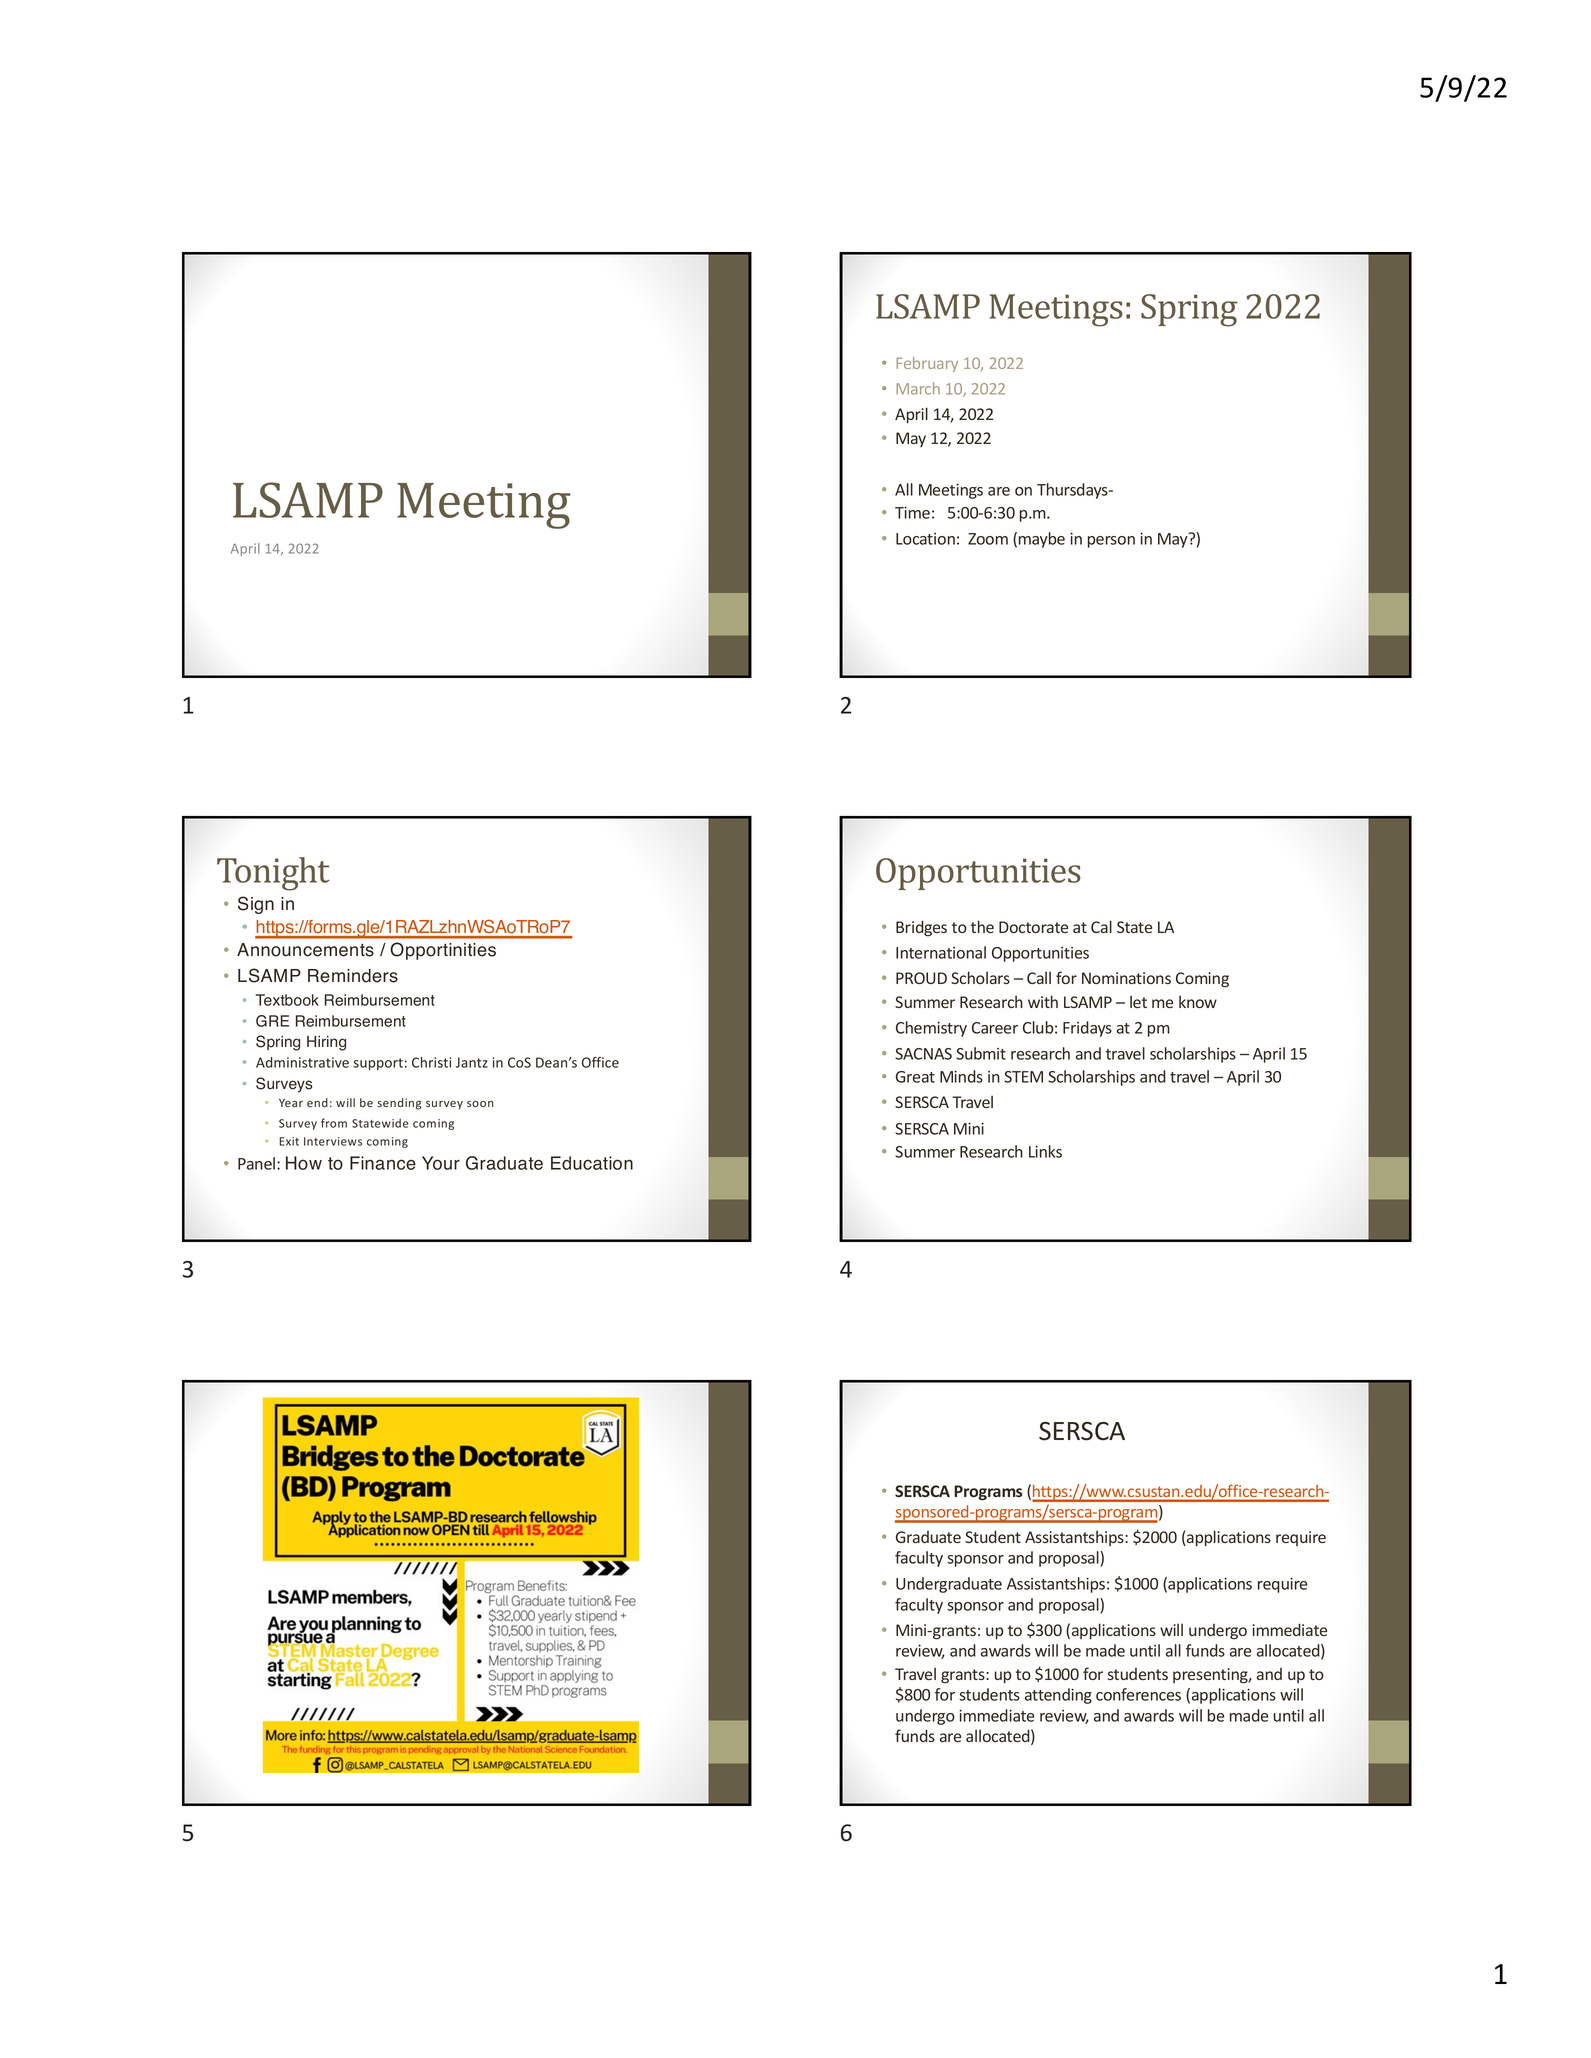  Describe the element at coordinates (918, 388) in the image. I see `March` at that location.
